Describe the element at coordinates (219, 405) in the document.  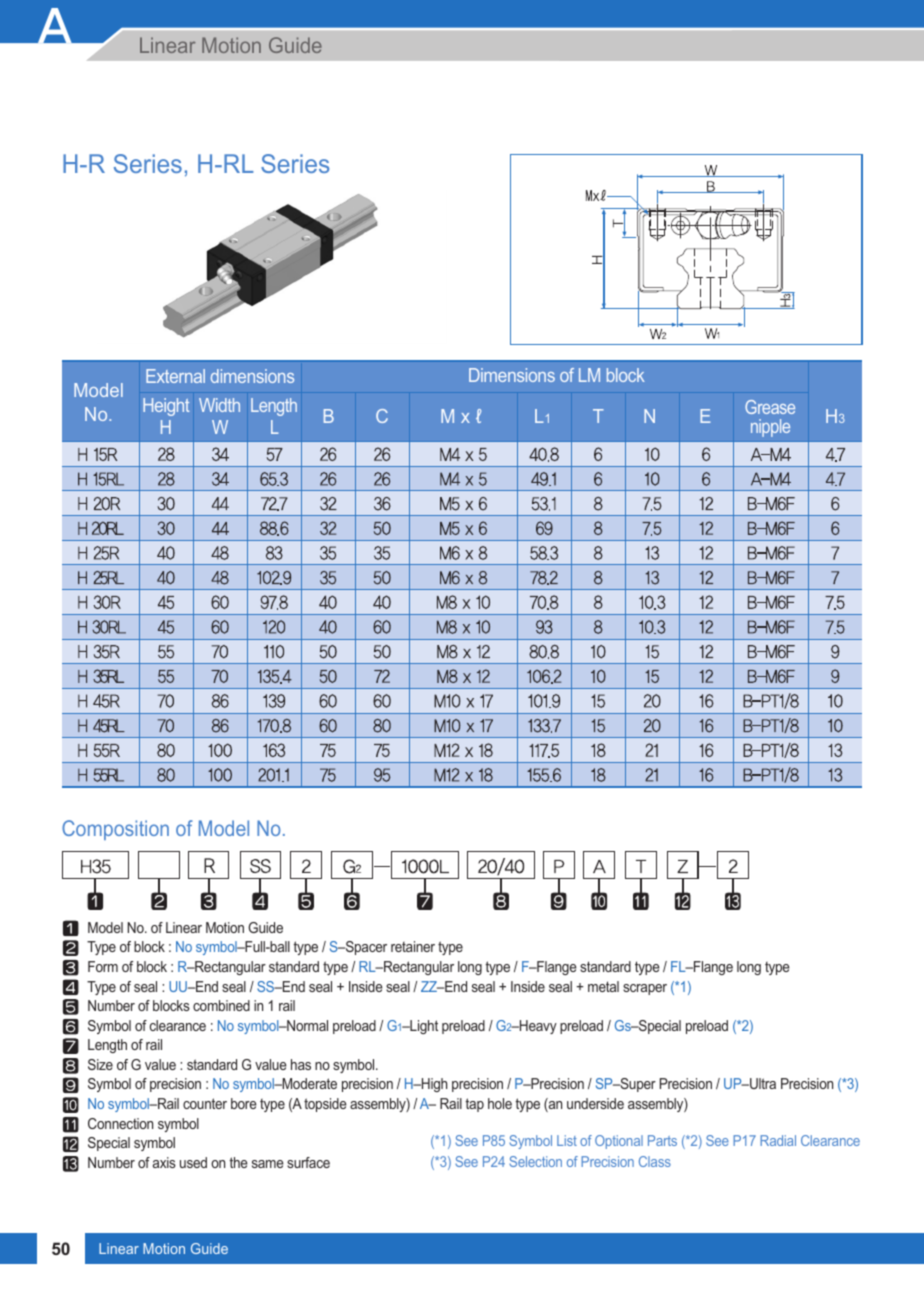
I see `Width` at that location.
